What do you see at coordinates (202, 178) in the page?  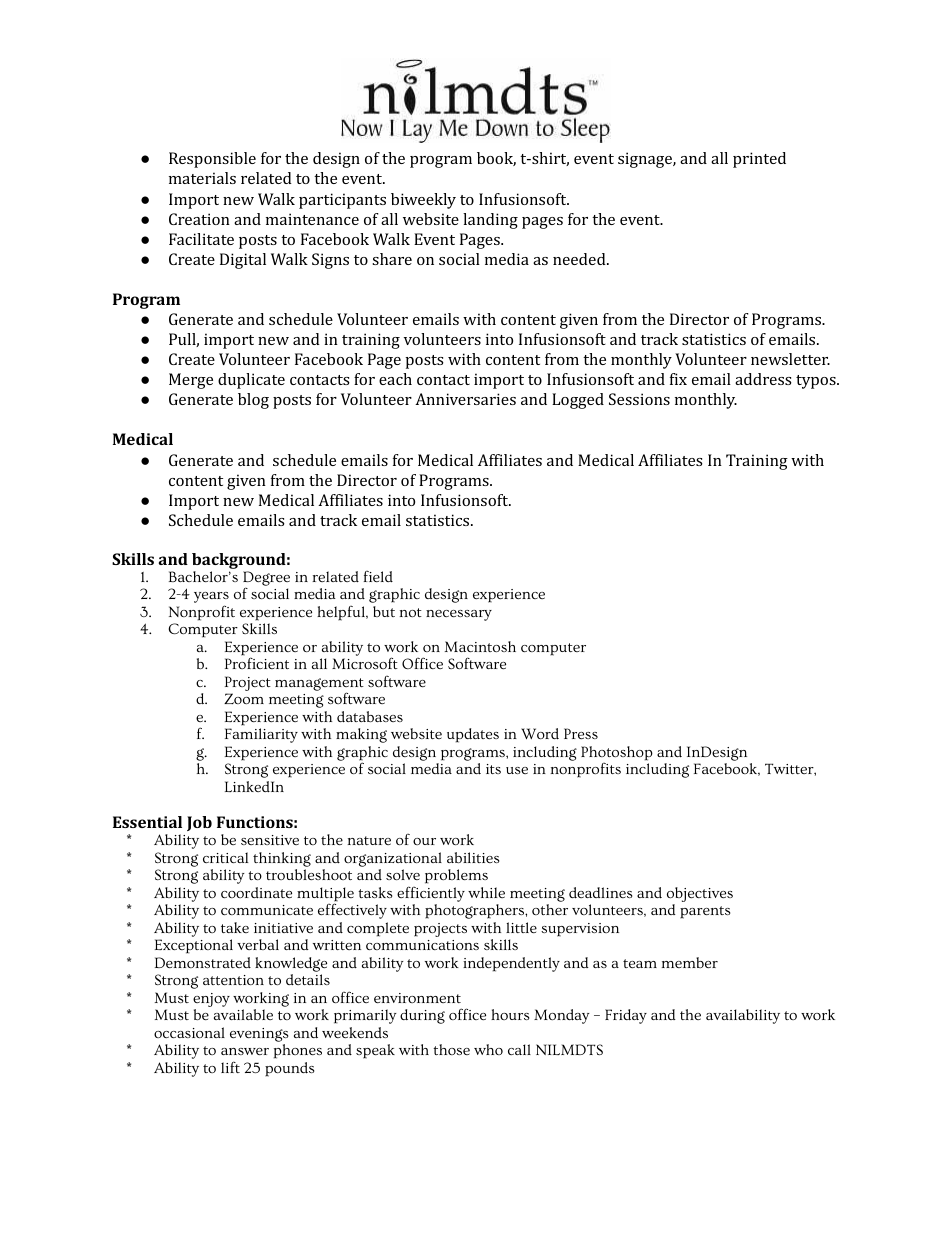 I see `materials` at bounding box center [202, 178].
